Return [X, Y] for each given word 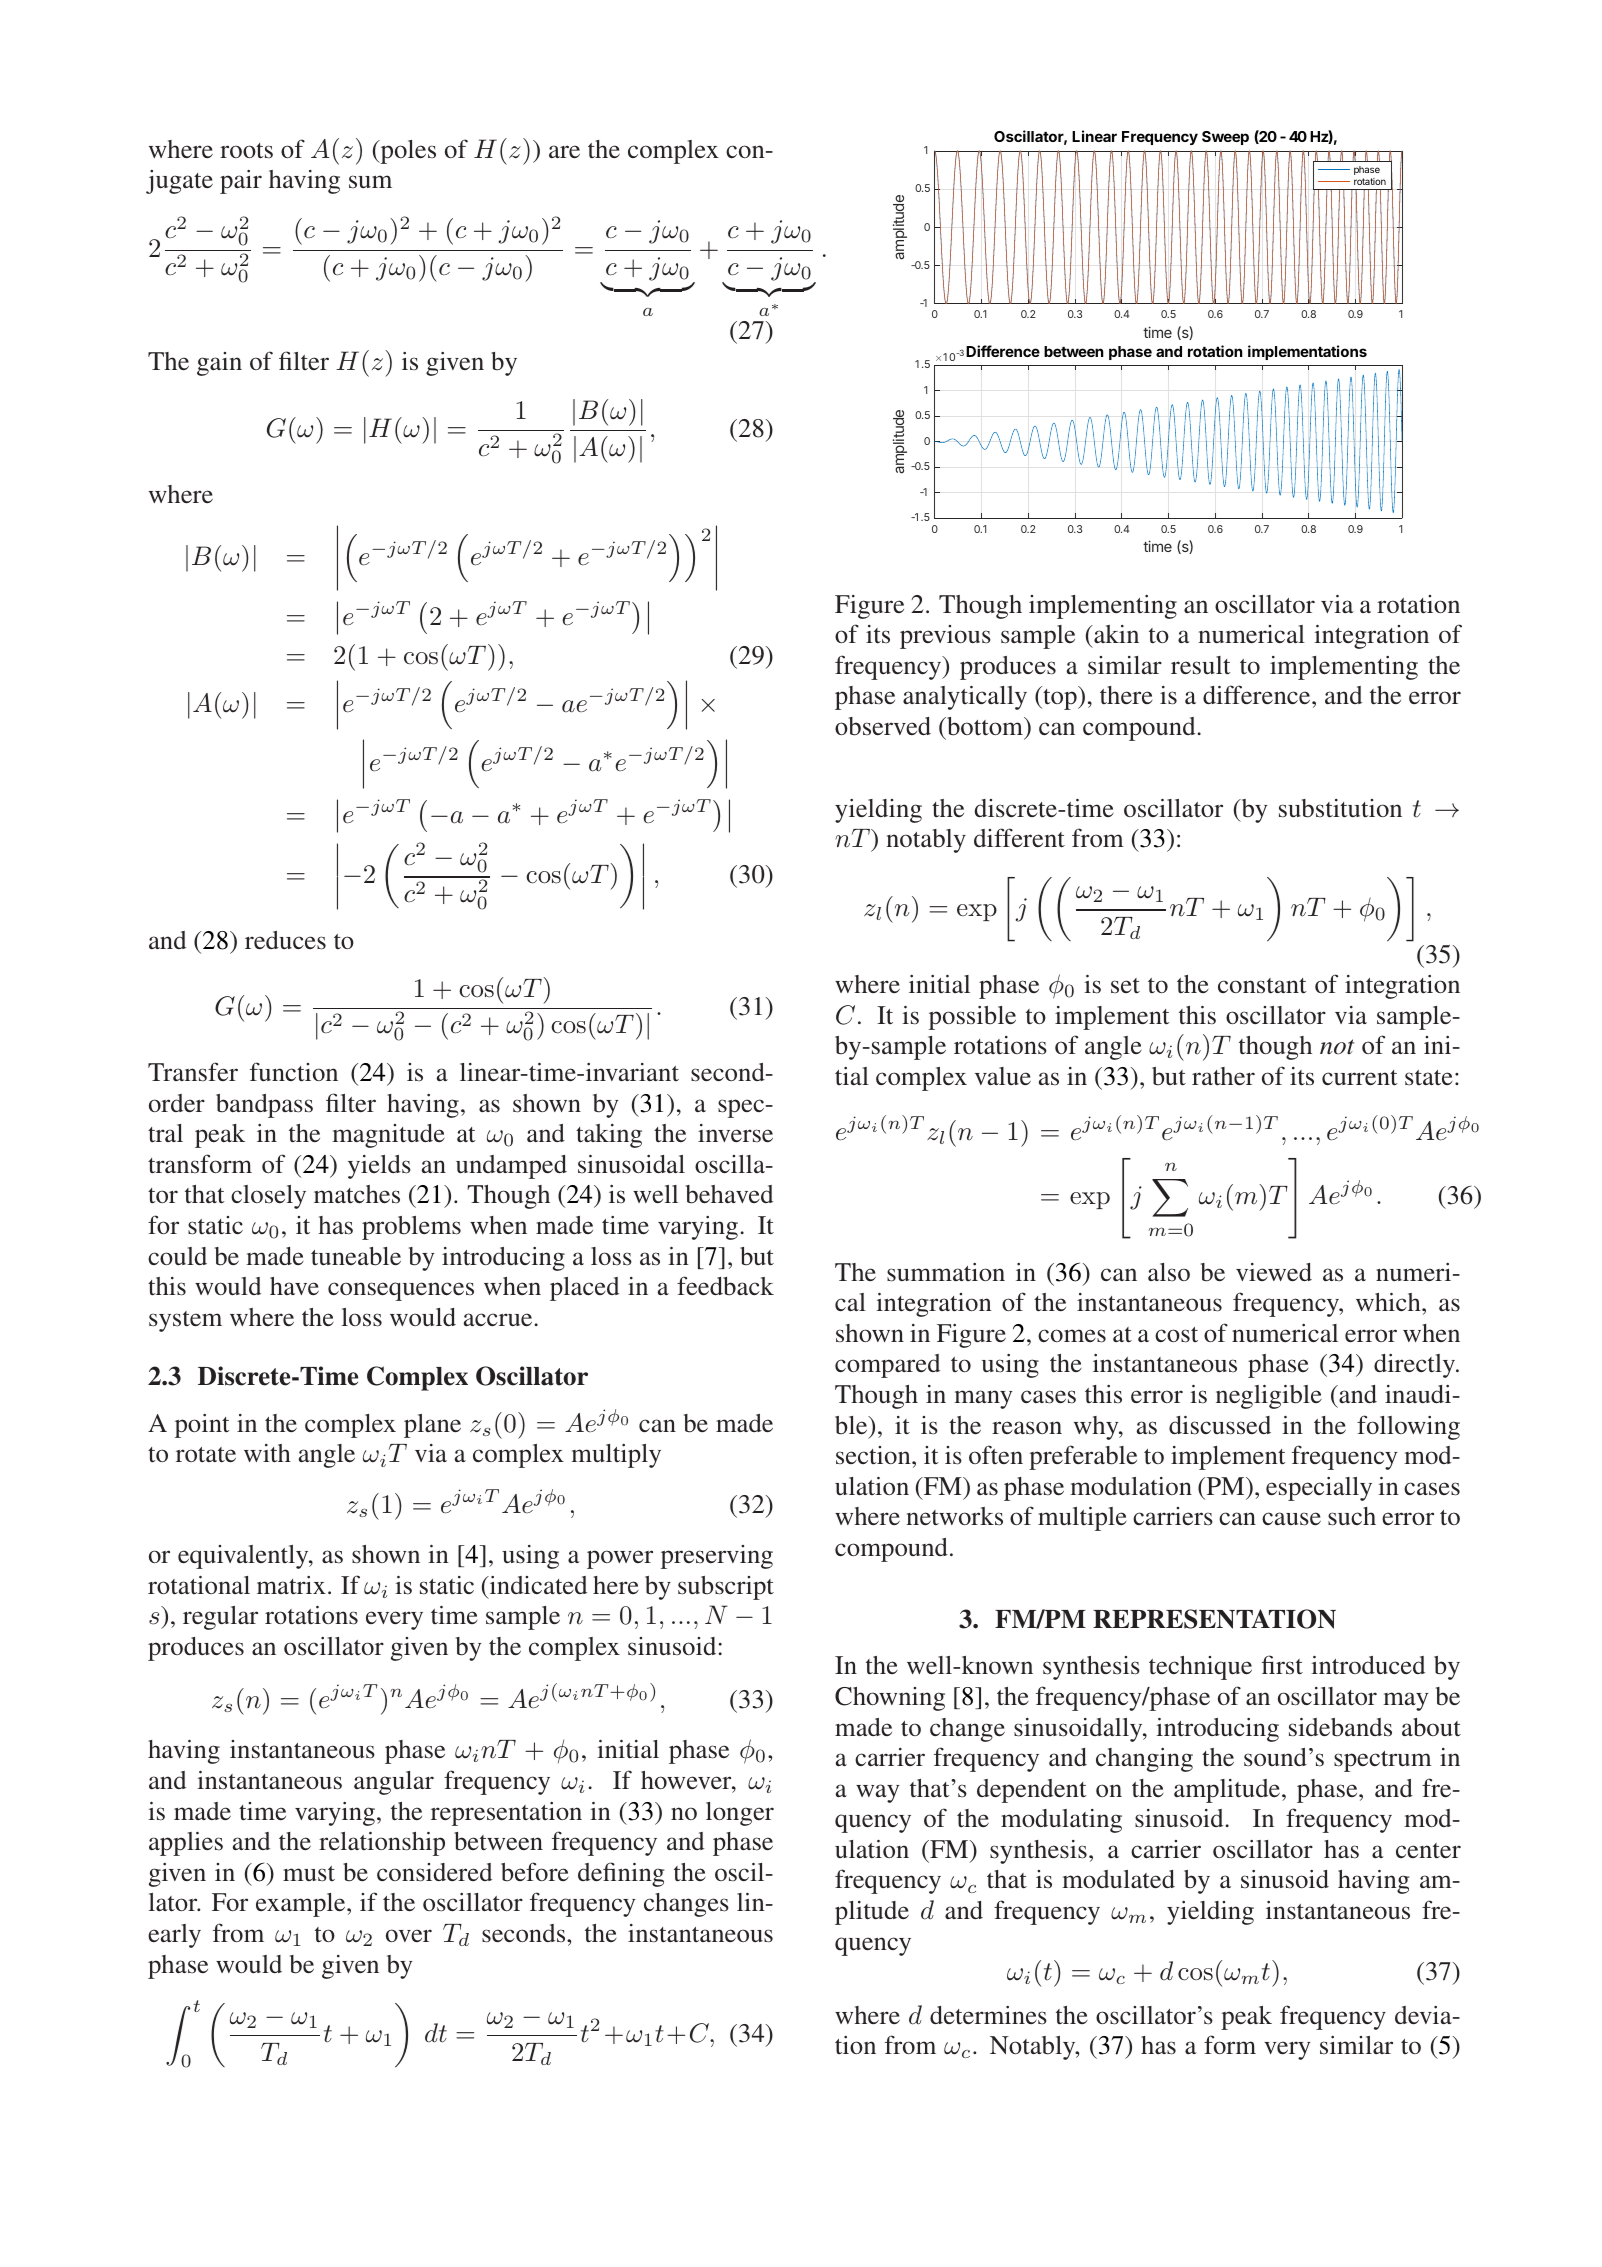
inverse [735, 1133]
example [302, 1905]
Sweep [1225, 138]
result [1201, 665]
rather [1223, 1076]
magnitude [388, 1136]
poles [407, 152]
